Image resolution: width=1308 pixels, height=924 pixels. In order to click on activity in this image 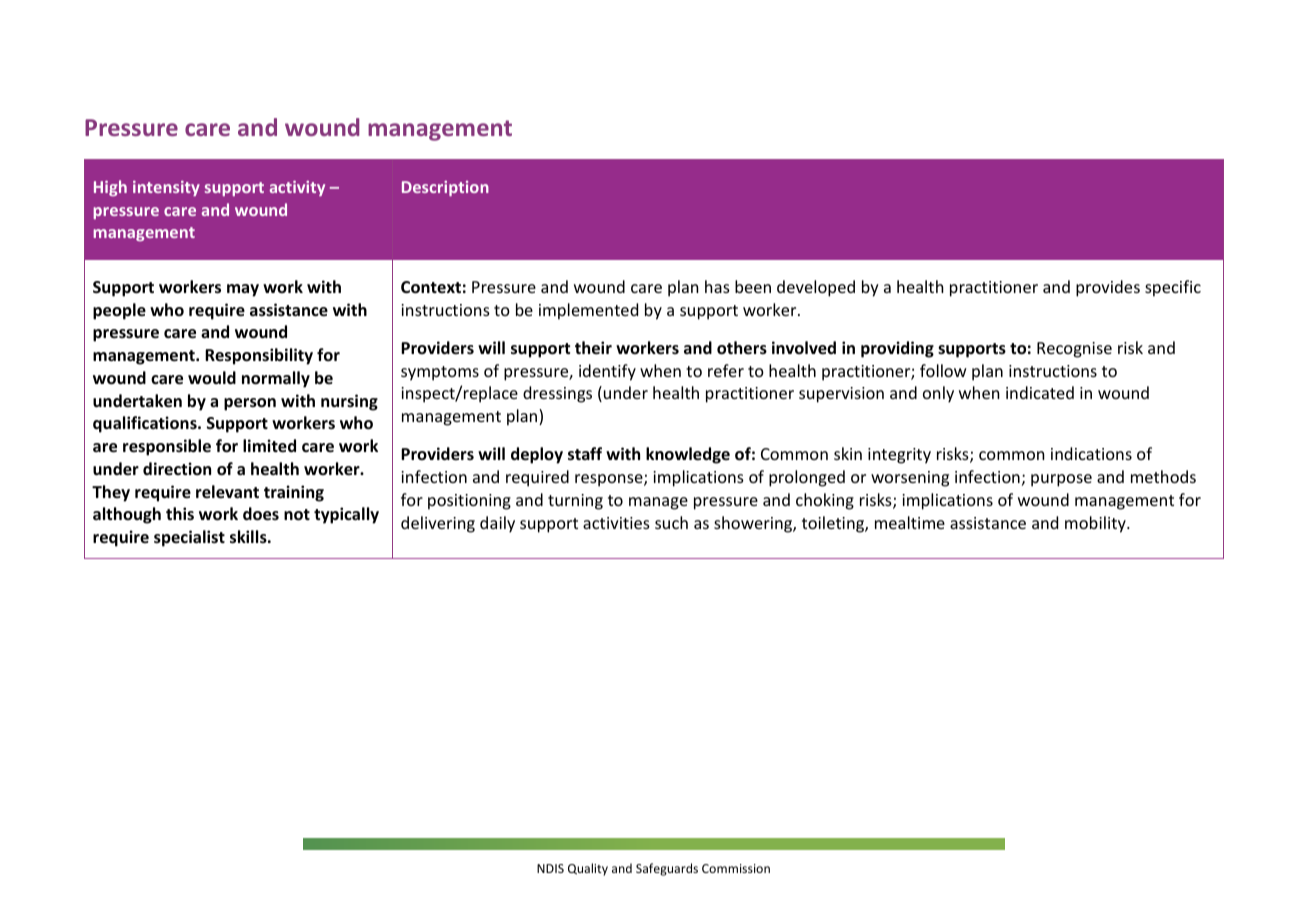, I will do `click(297, 188)`.
